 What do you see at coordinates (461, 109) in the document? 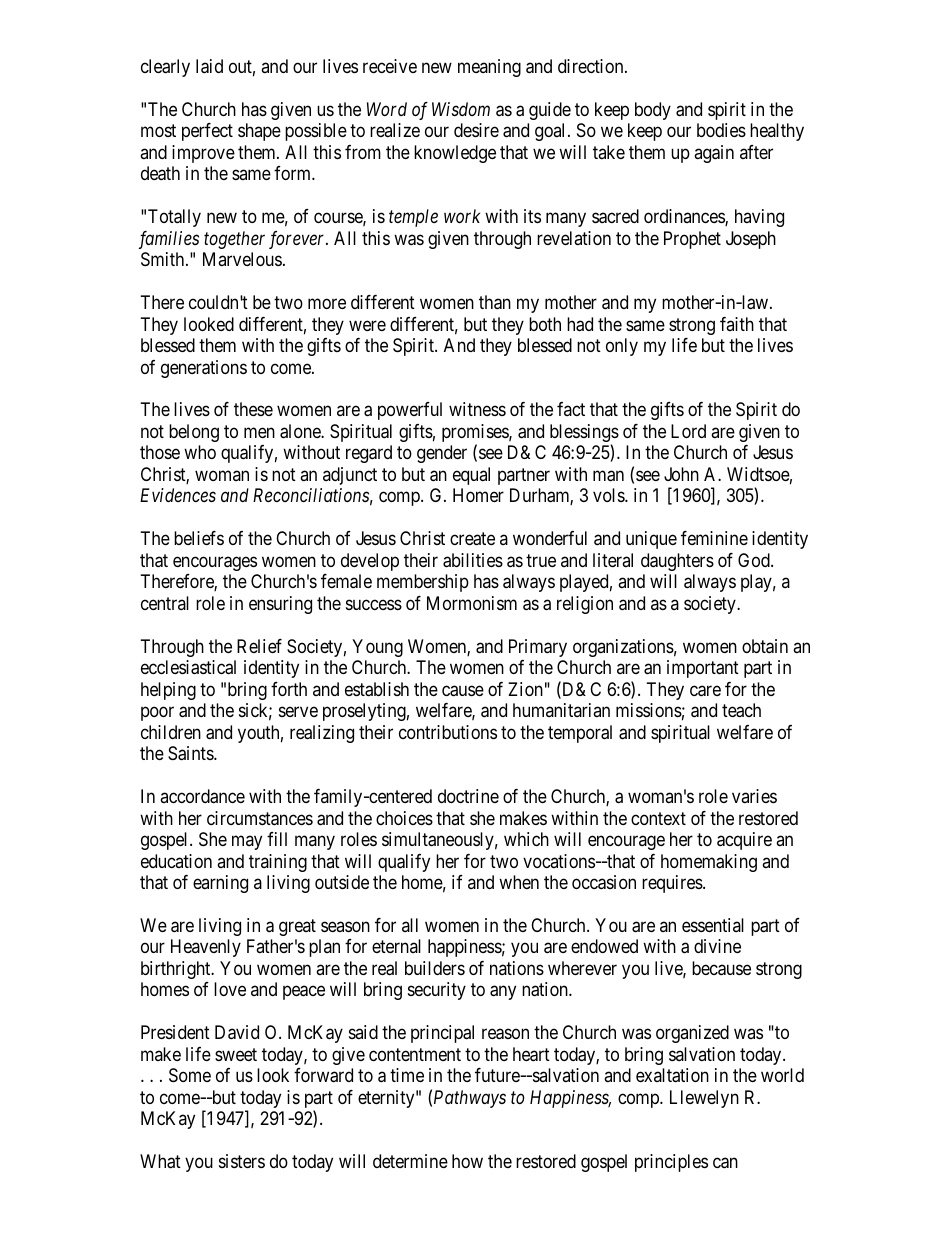
I see `Wisdom` at bounding box center [461, 109].
